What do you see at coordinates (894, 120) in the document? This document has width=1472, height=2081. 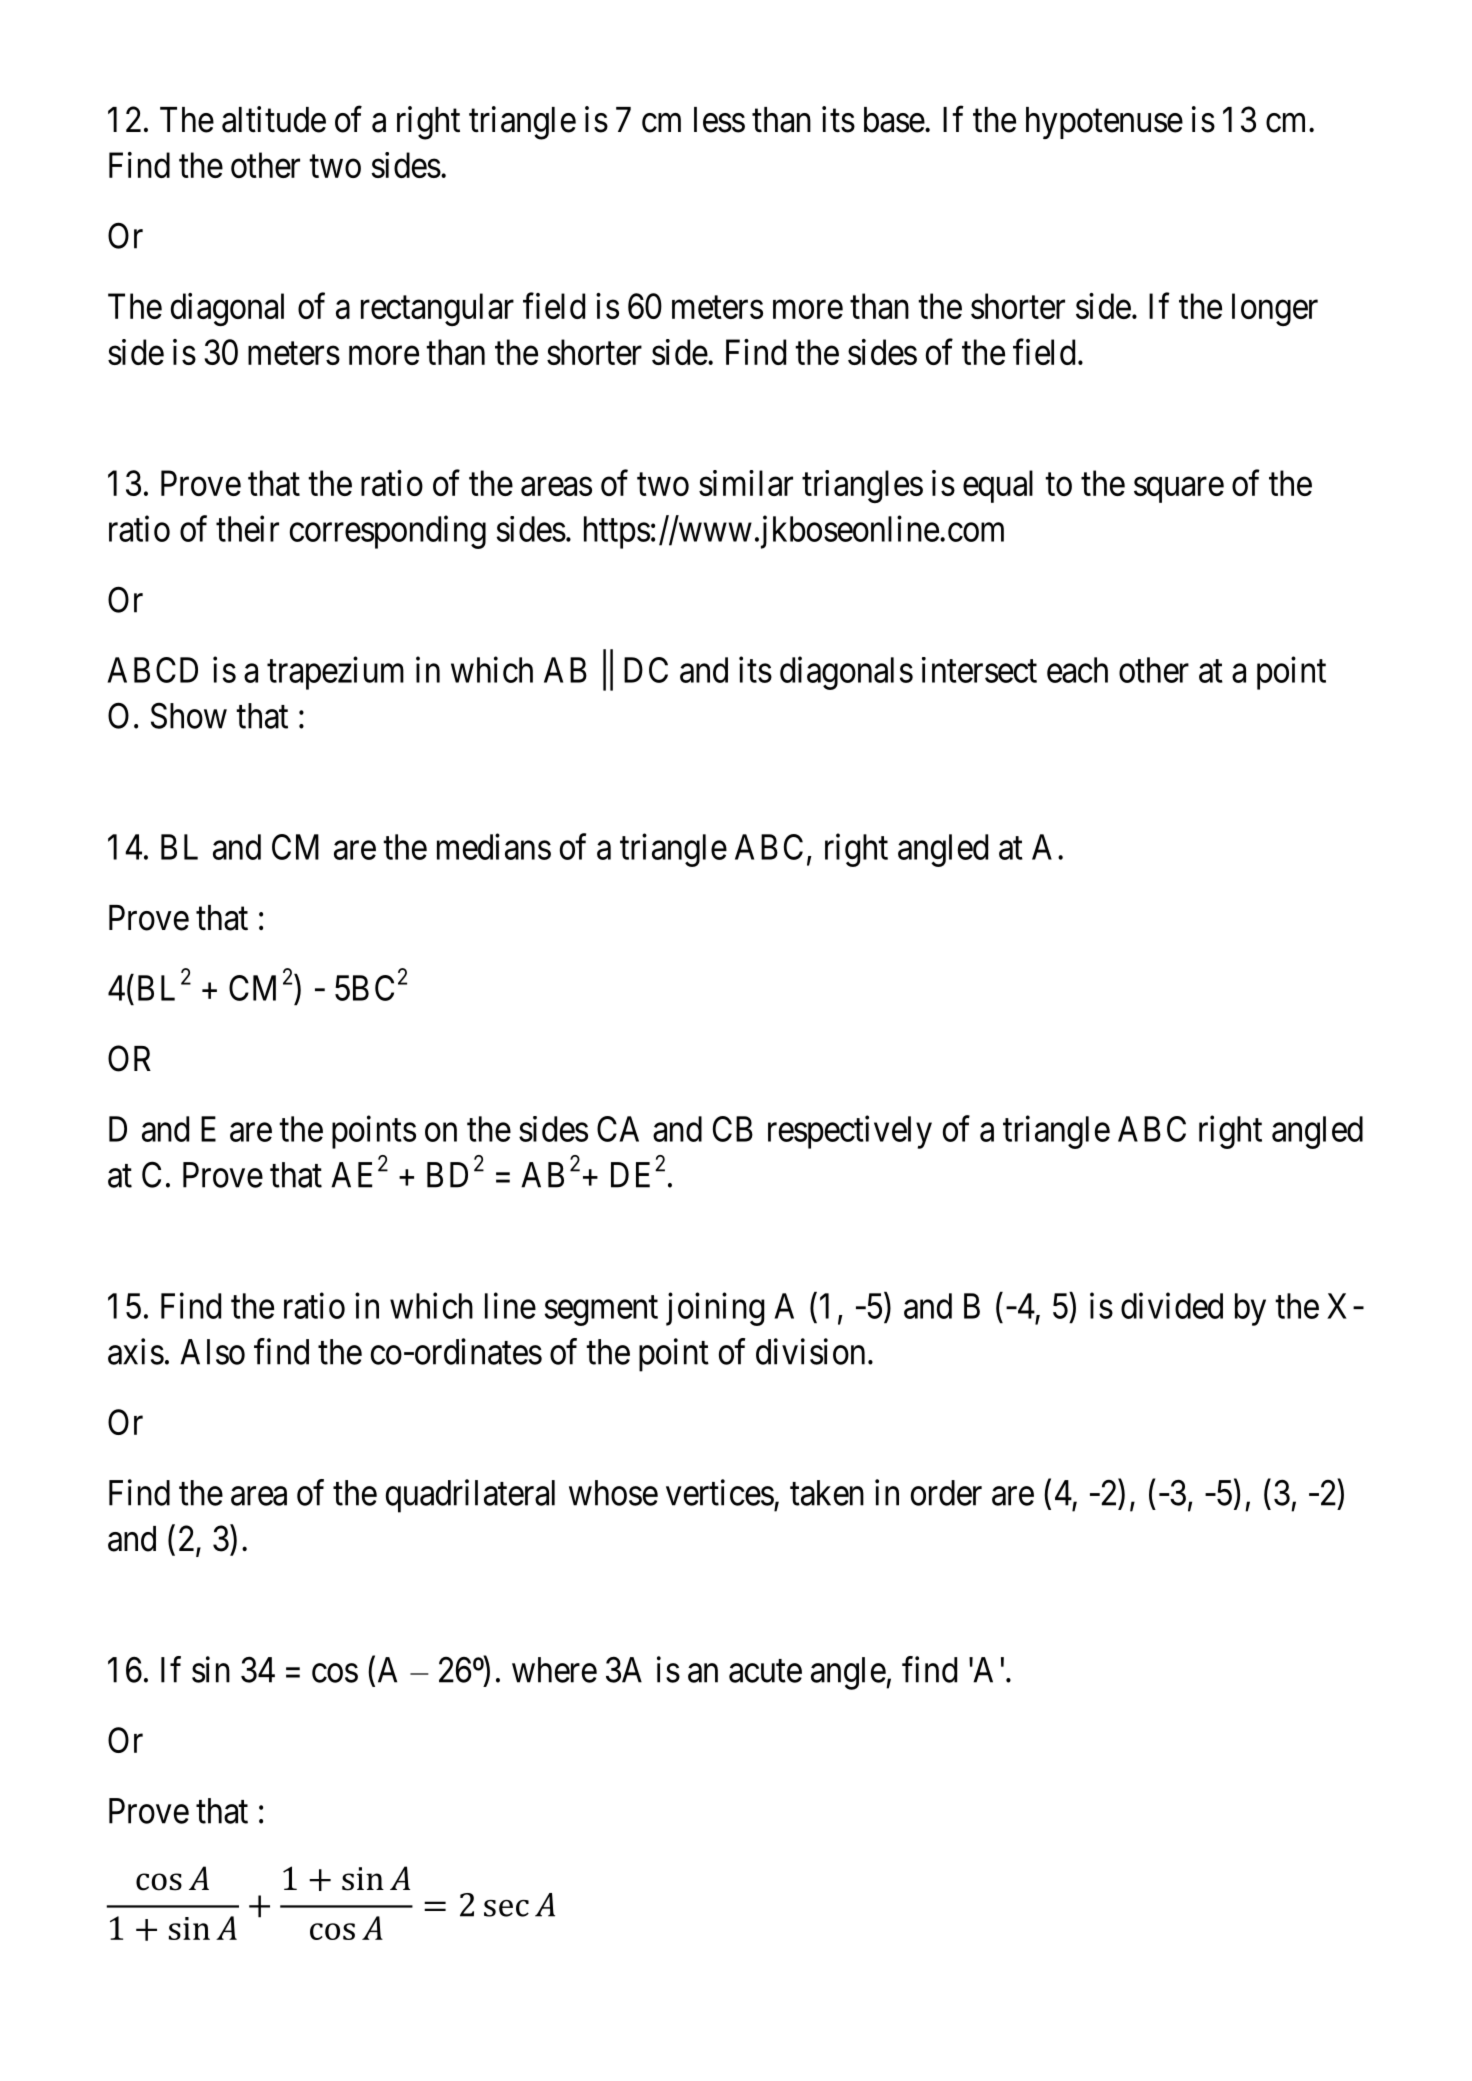 I see `base` at bounding box center [894, 120].
